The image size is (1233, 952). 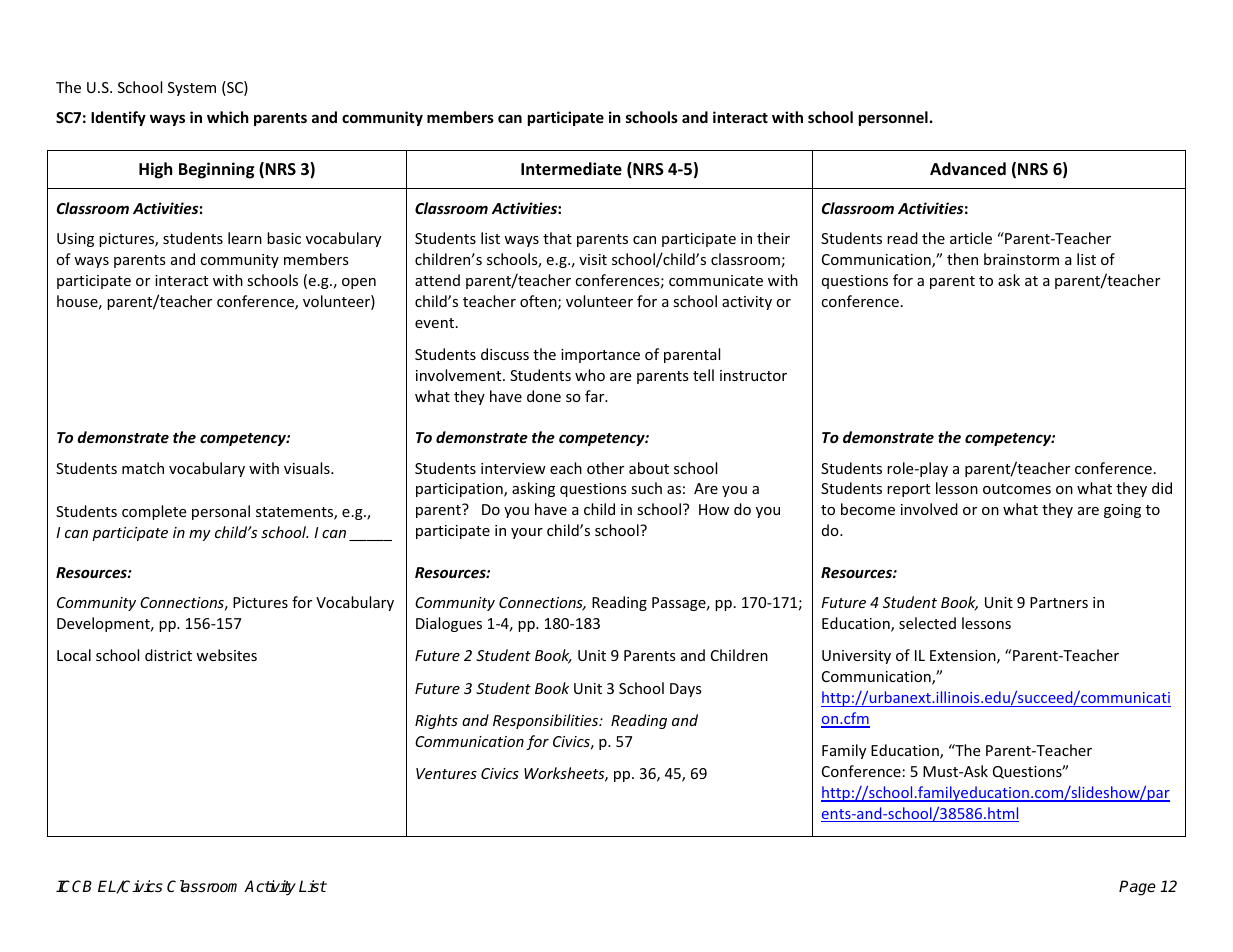 I want to click on Ventures, so click(x=446, y=773).
